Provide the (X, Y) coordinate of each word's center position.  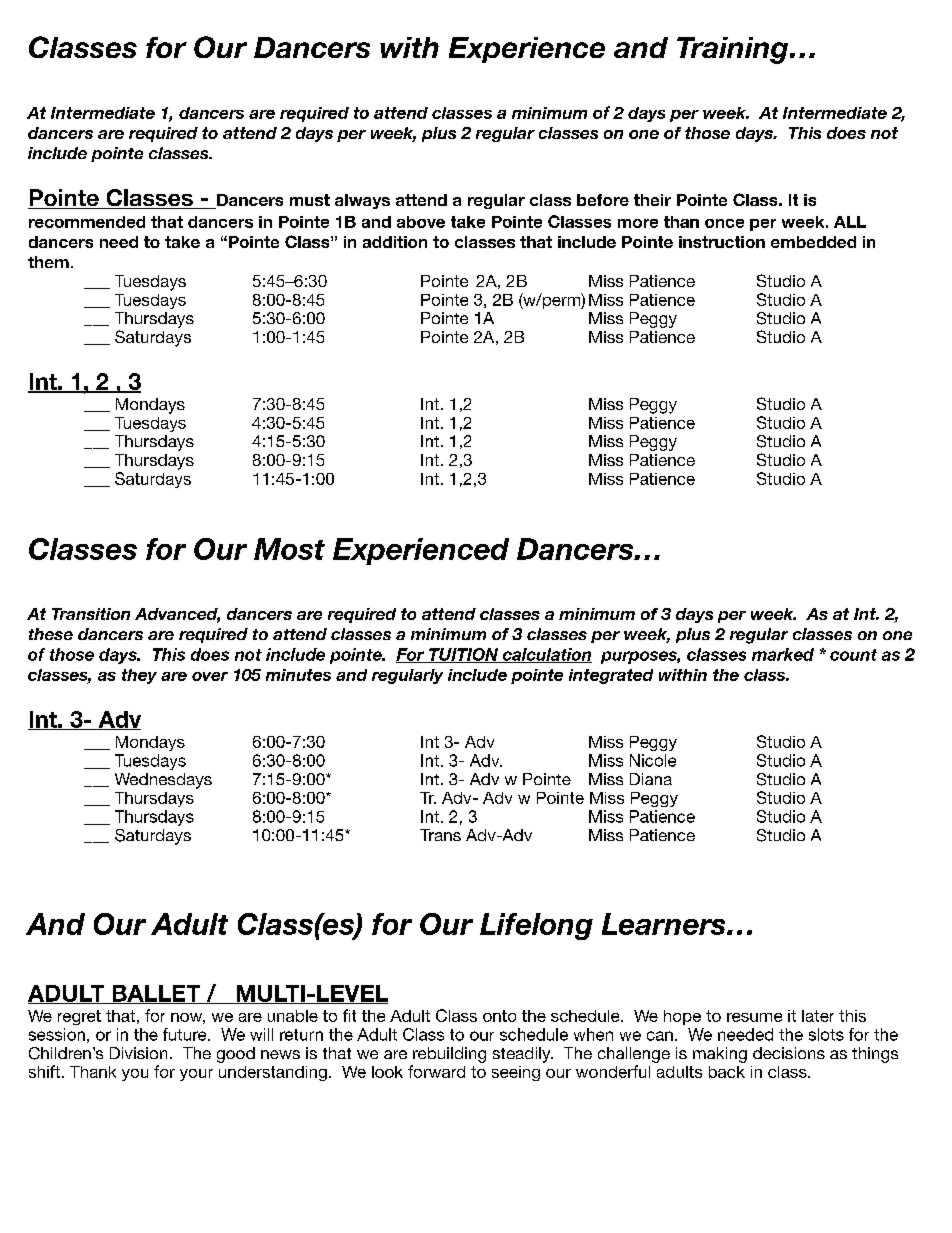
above (421, 222)
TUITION (464, 655)
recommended (87, 222)
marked (783, 654)
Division (138, 1053)
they (139, 676)
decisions (789, 1053)
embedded (813, 242)
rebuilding (449, 1055)
